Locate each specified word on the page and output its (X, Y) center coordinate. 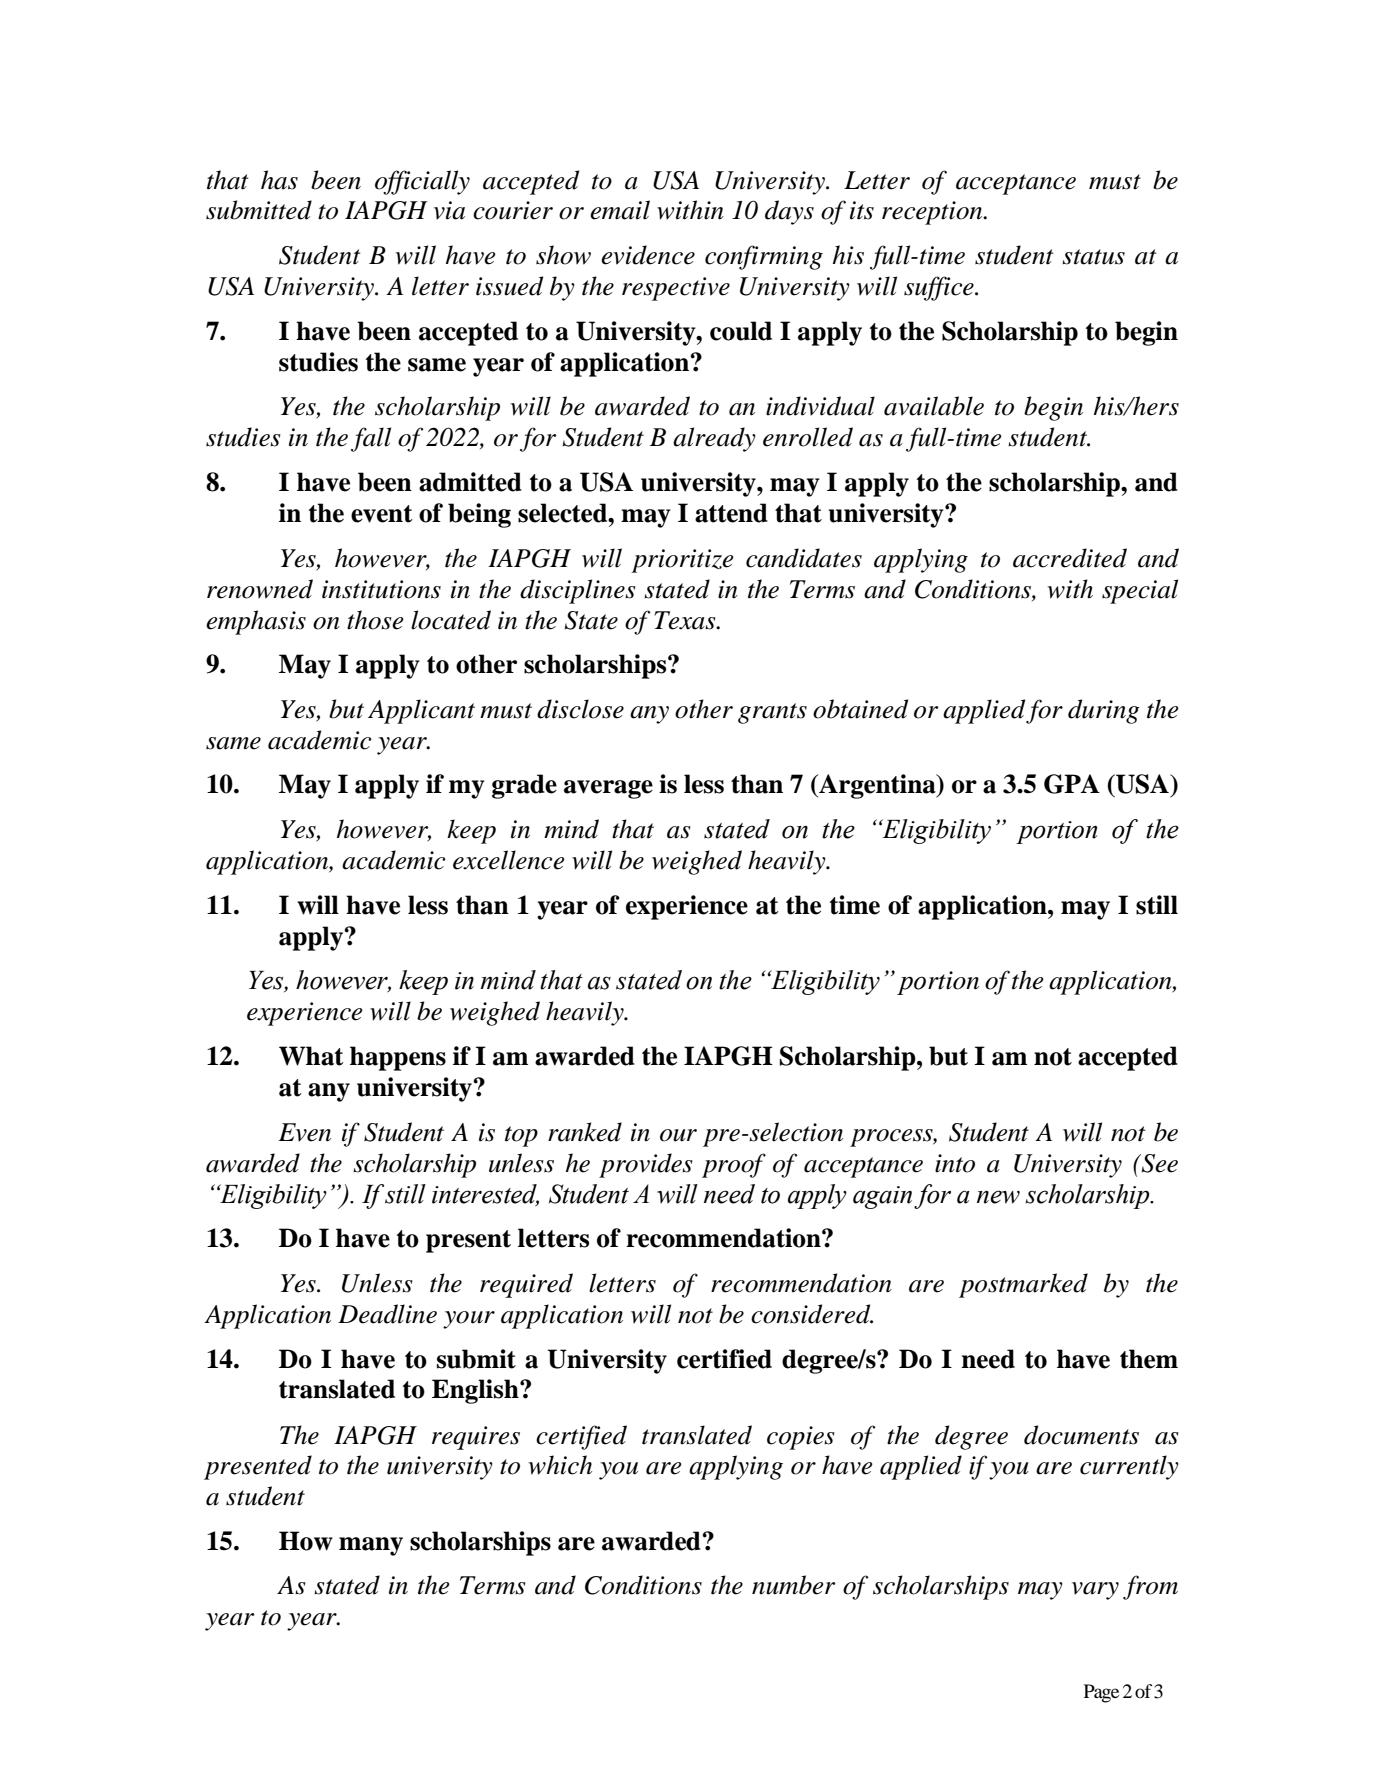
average (608, 789)
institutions (381, 589)
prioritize (682, 561)
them (1149, 1359)
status (1093, 257)
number (794, 1585)
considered (812, 1314)
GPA (1072, 784)
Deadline (387, 1314)
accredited (1070, 558)
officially (422, 182)
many (371, 1546)
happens (398, 1058)
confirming (764, 257)
